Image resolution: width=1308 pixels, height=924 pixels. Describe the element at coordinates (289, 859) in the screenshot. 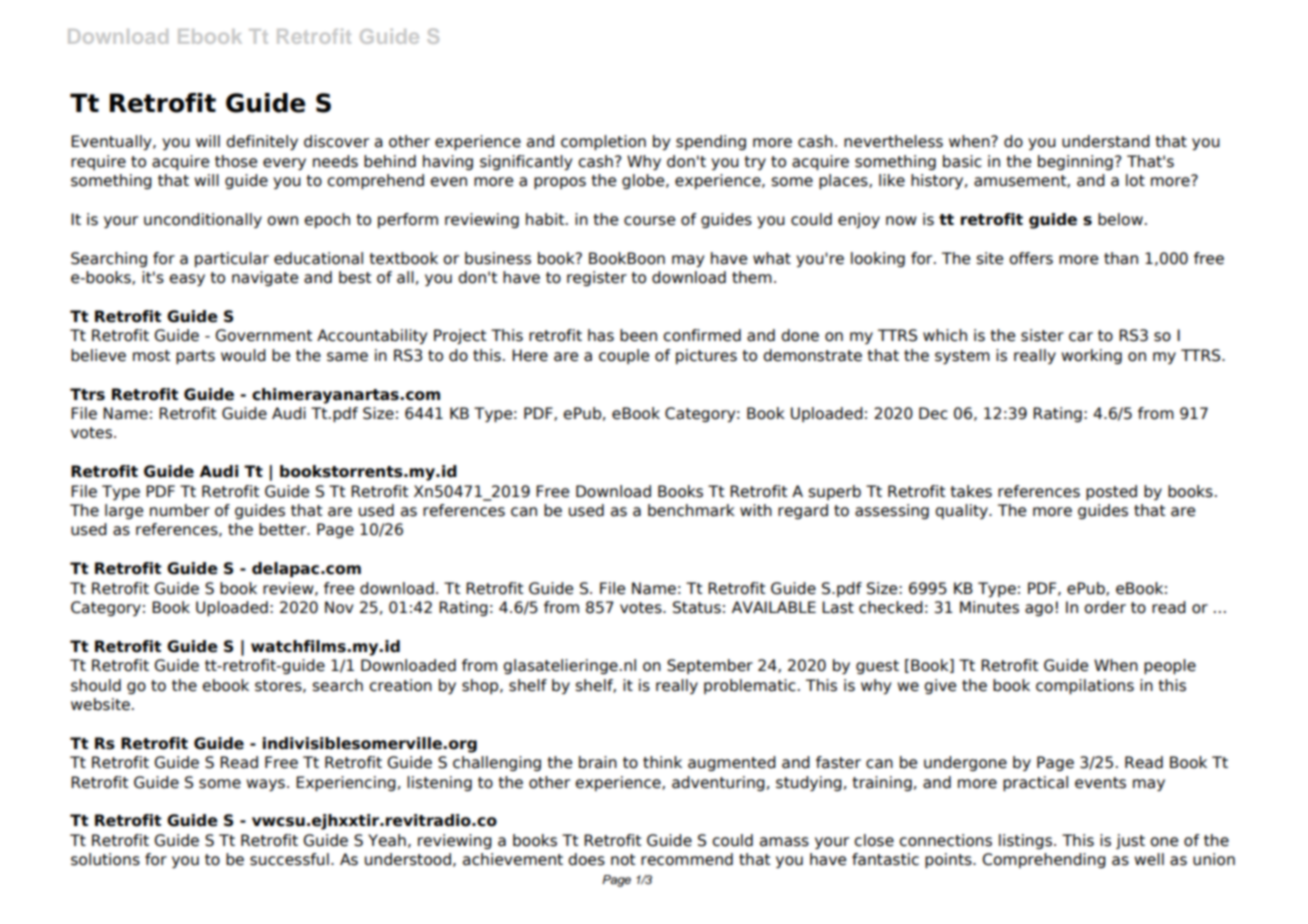

I see `successful` at that location.
